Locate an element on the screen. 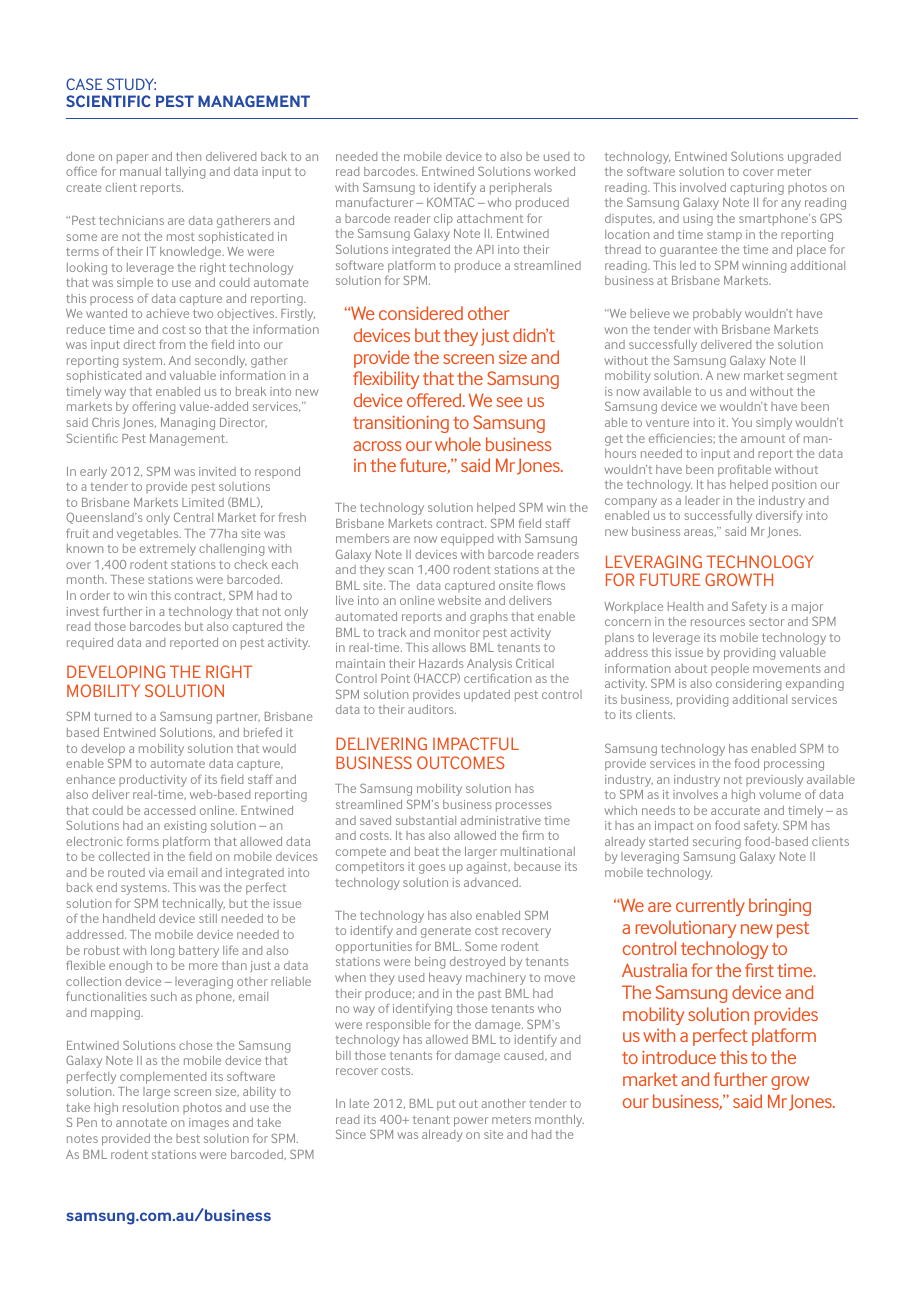 The image size is (924, 1308). annotate is located at coordinates (141, 1122).
